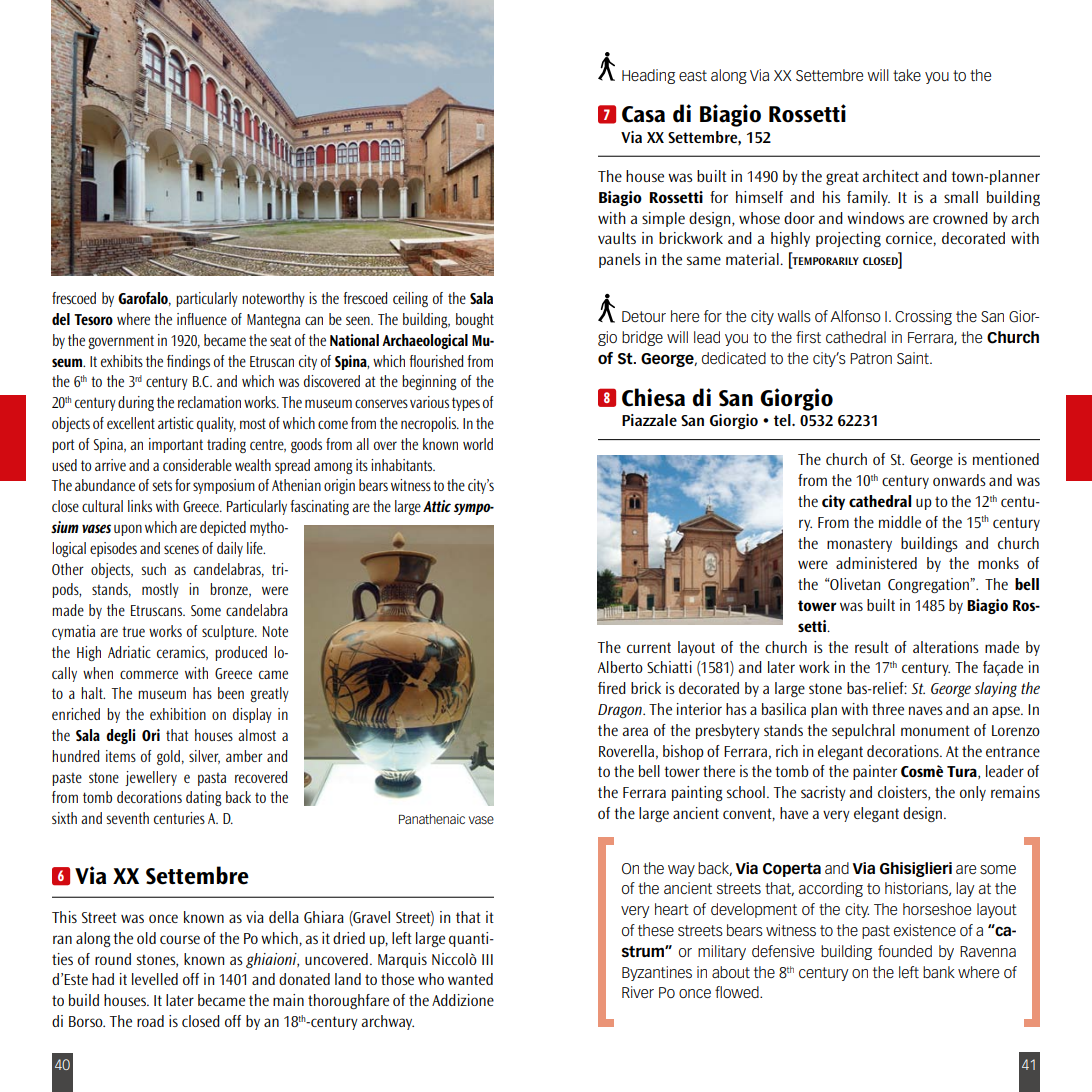 This document has width=1092, height=1092. I want to click on bank, so click(939, 972).
